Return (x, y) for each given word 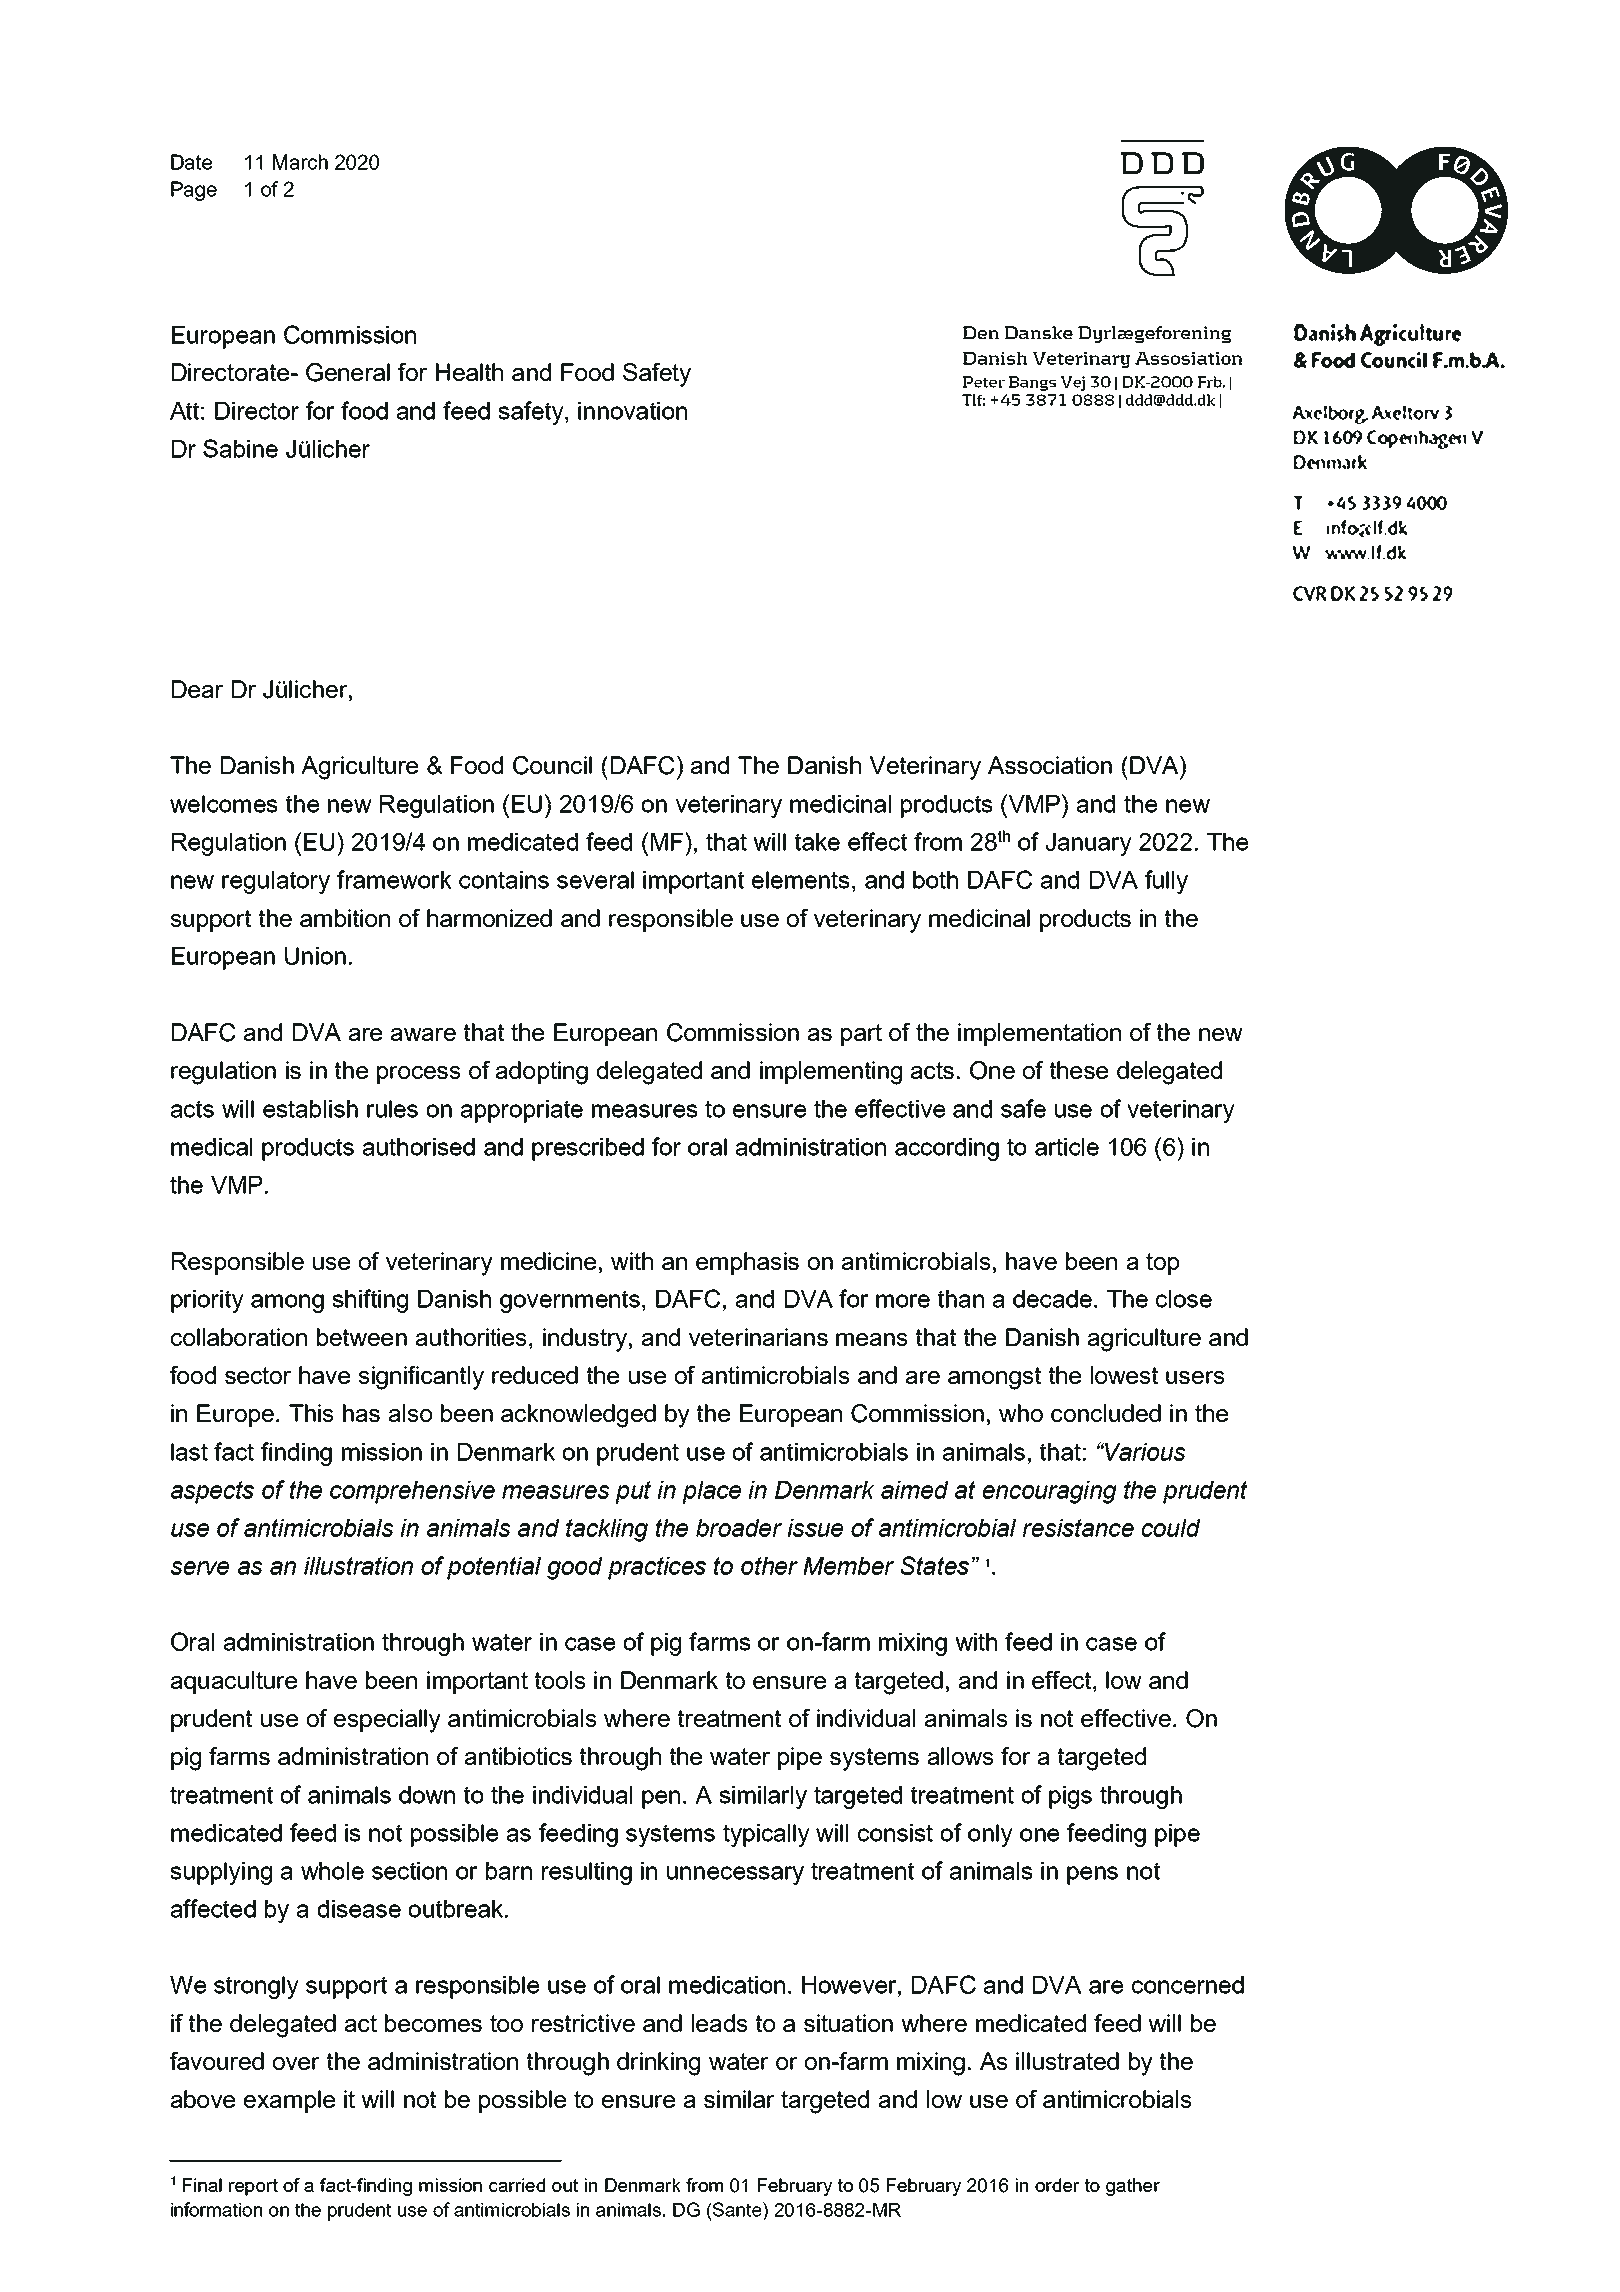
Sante (737, 2209)
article (1067, 1147)
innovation (632, 411)
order (1057, 2185)
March (300, 162)
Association (1050, 765)
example (289, 2101)
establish (310, 1109)
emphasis (747, 1263)
